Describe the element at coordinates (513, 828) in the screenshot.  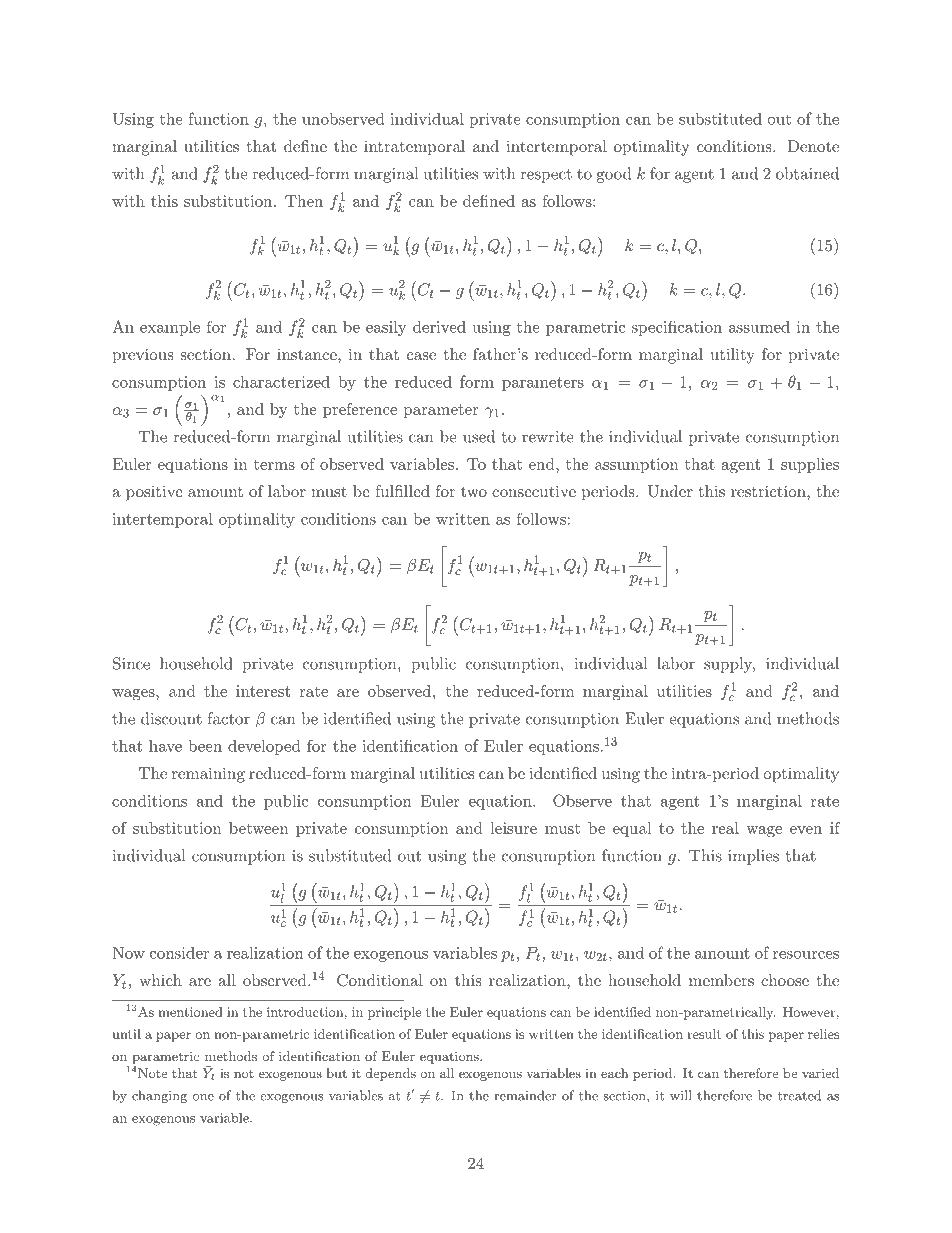
I see `leisure` at that location.
